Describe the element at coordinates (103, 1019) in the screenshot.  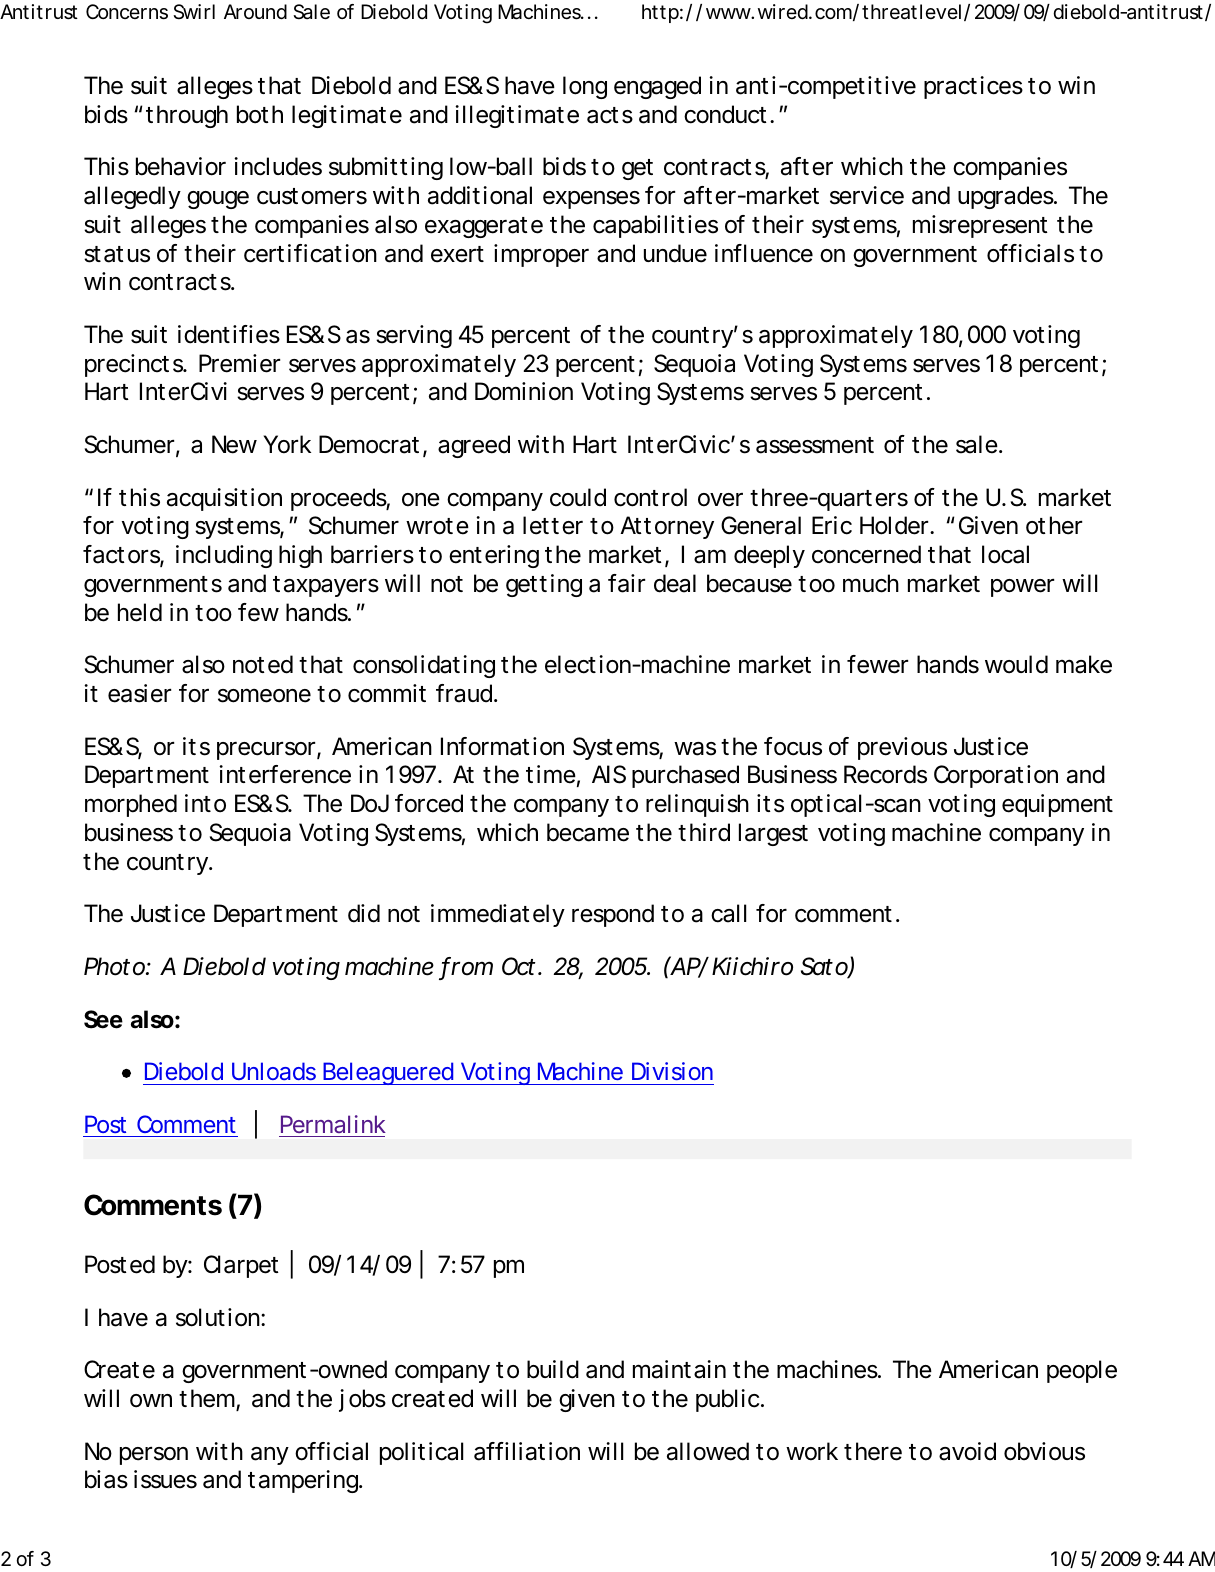
I see `See` at that location.
